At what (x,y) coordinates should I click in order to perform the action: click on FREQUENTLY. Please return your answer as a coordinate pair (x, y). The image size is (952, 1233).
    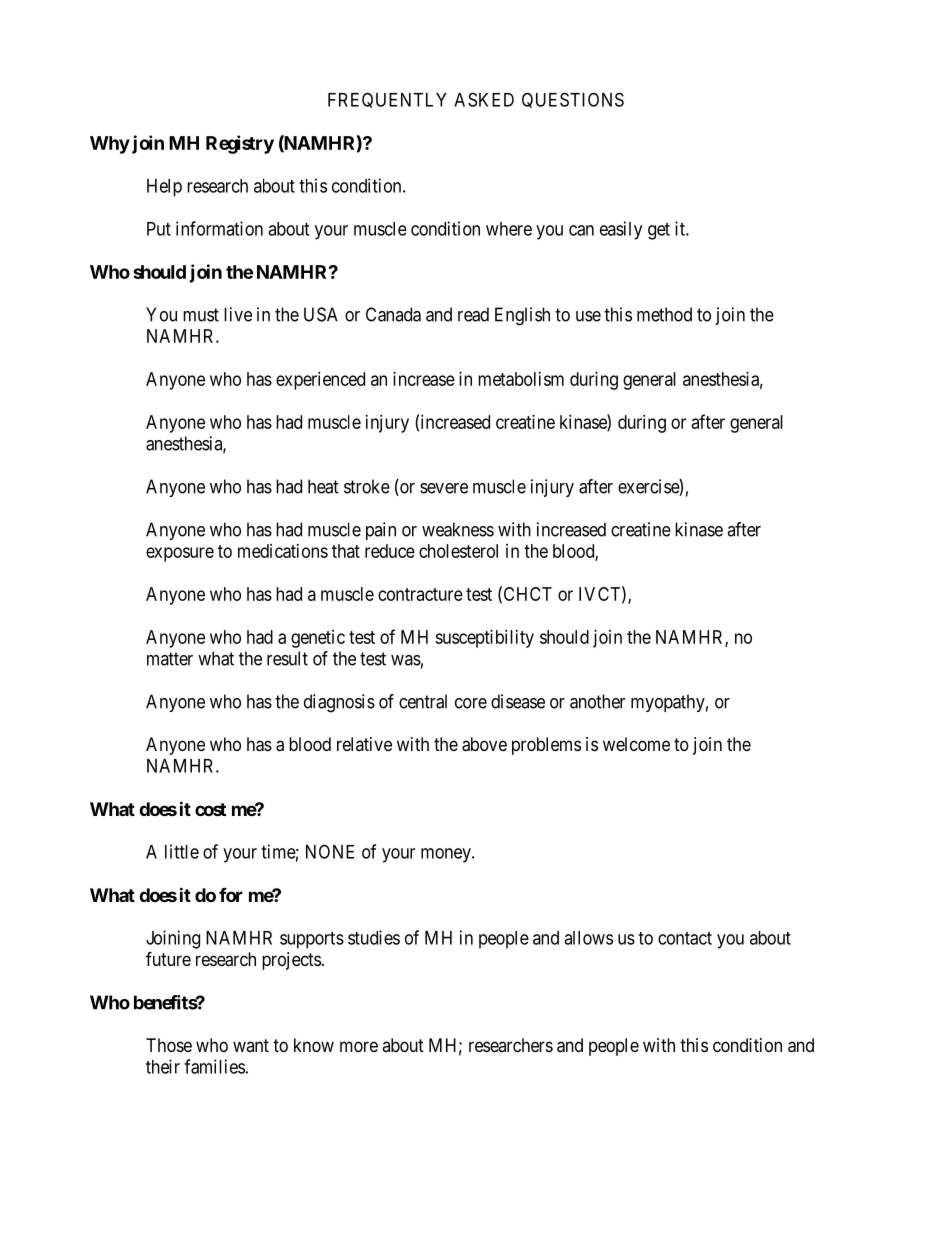
    Looking at the image, I should click on (387, 100).
